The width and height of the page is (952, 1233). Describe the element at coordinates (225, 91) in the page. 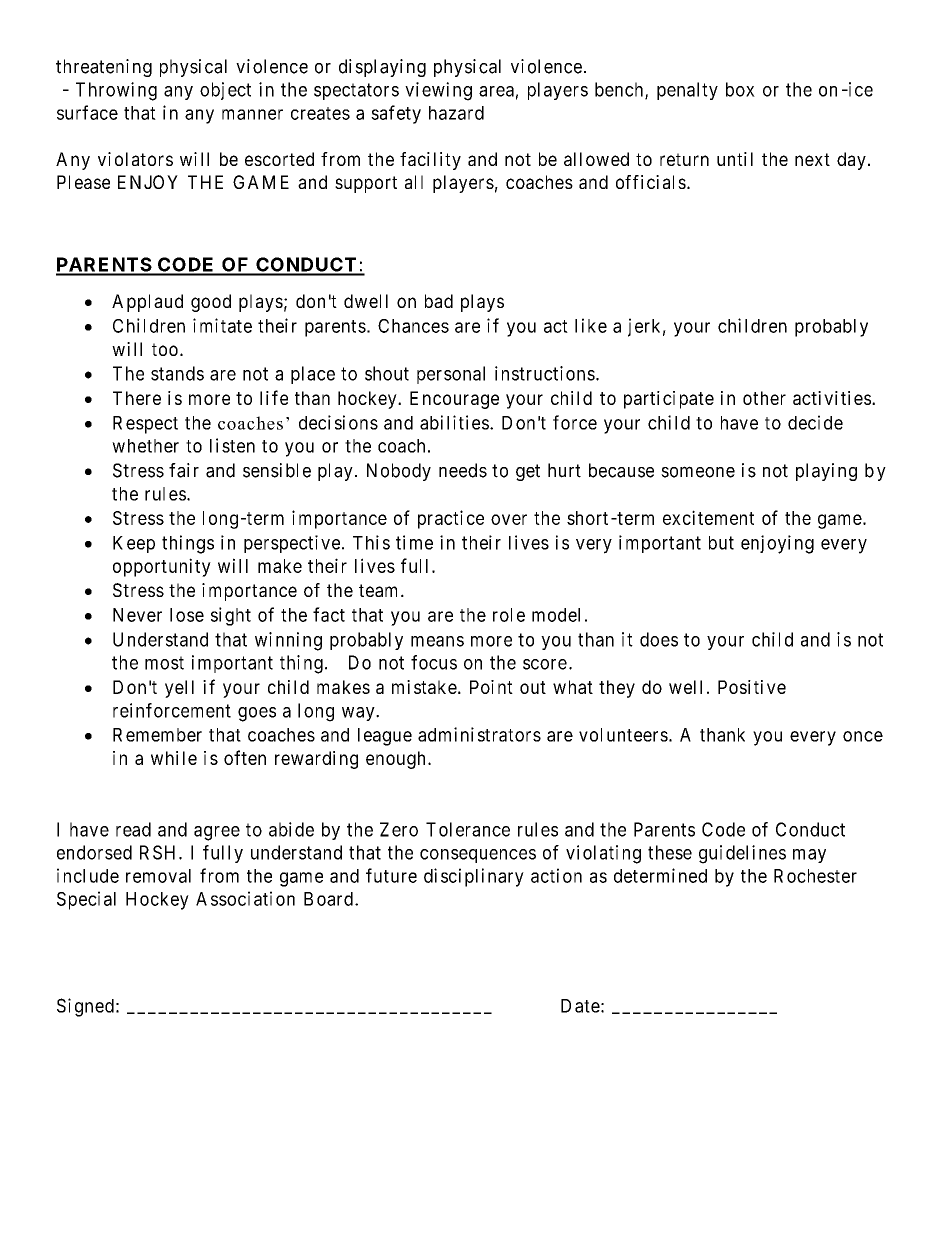

I see `object` at that location.
